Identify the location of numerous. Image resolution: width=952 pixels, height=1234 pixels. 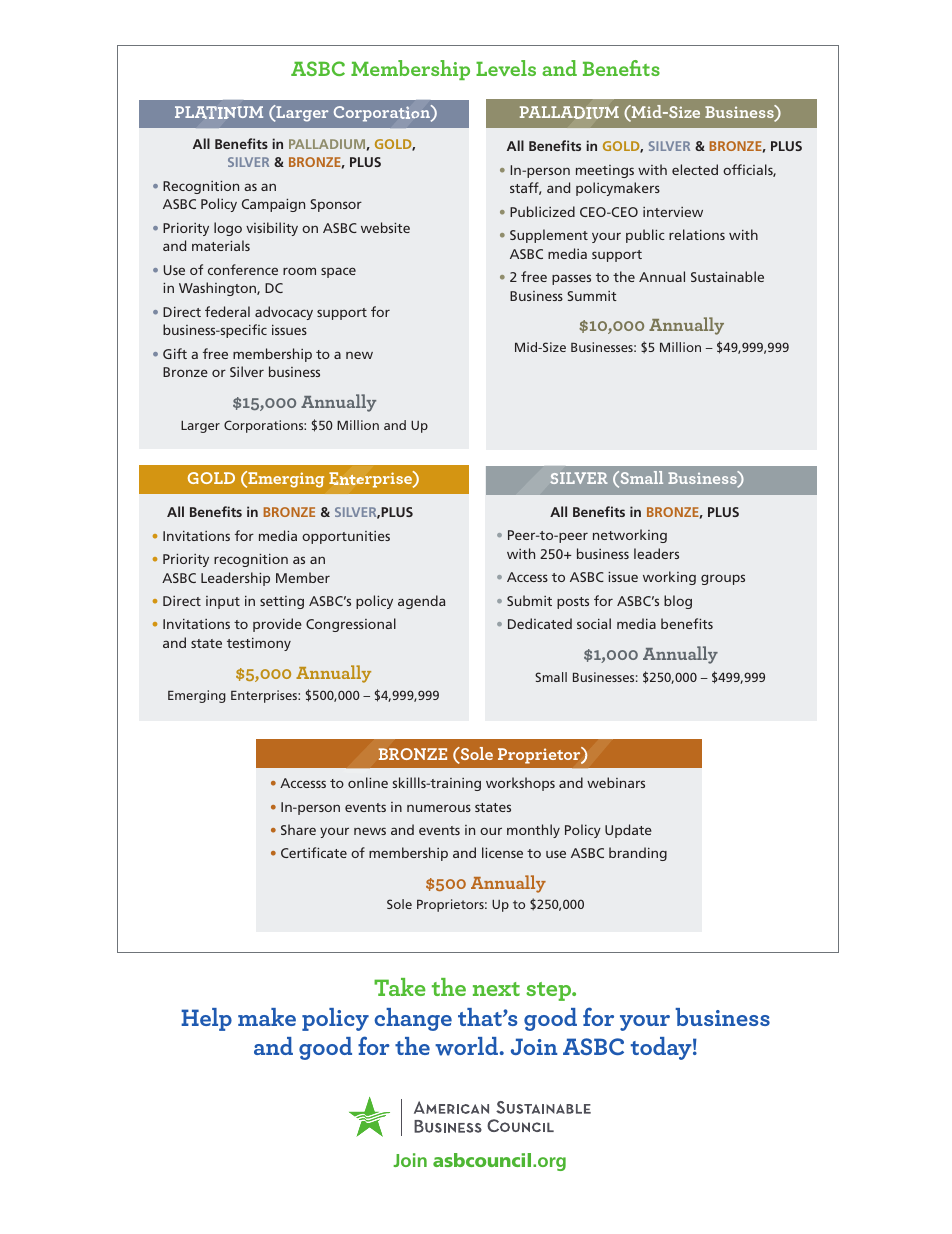
(439, 808).
